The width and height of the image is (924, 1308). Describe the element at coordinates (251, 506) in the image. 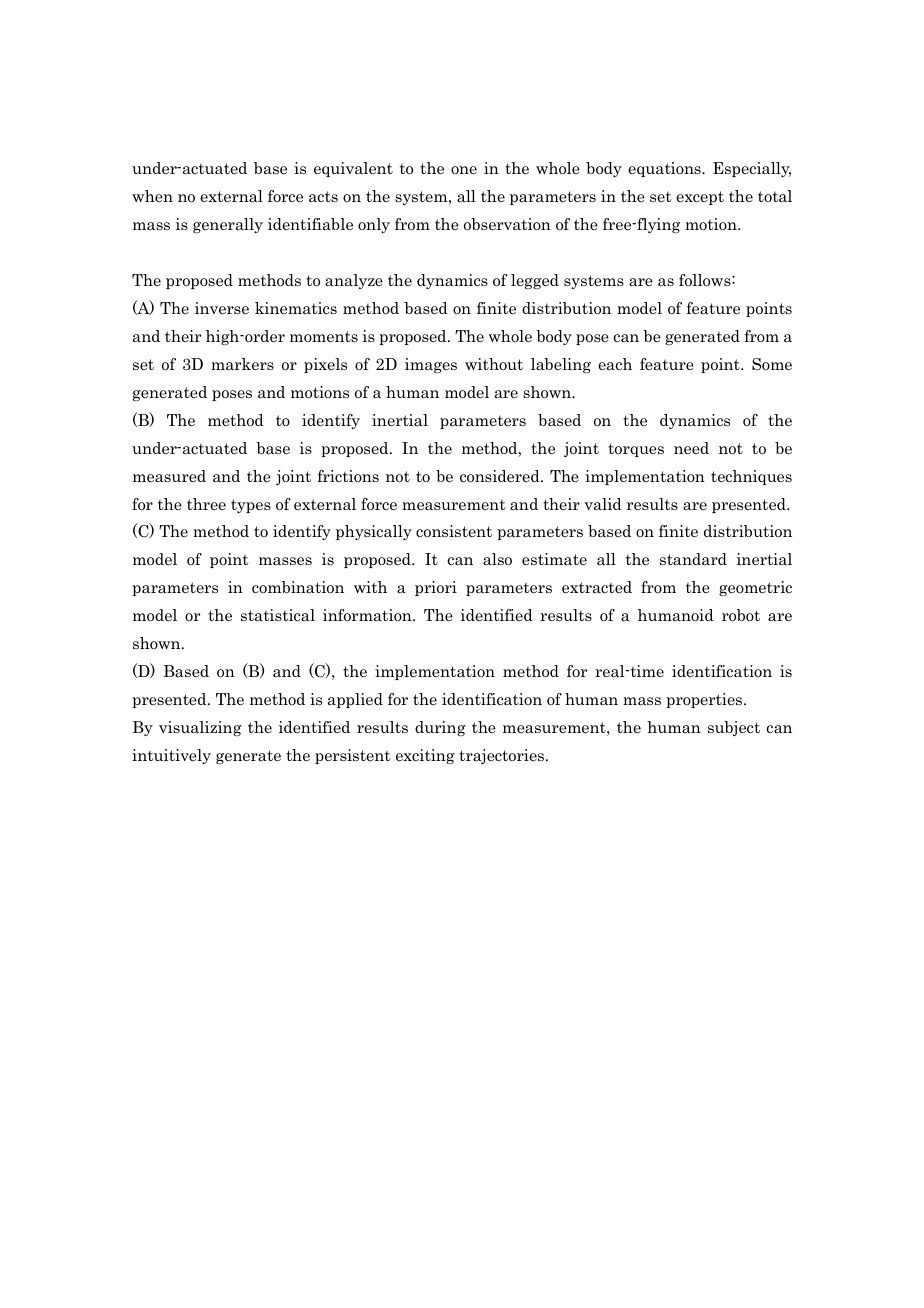

I see `types` at that location.
